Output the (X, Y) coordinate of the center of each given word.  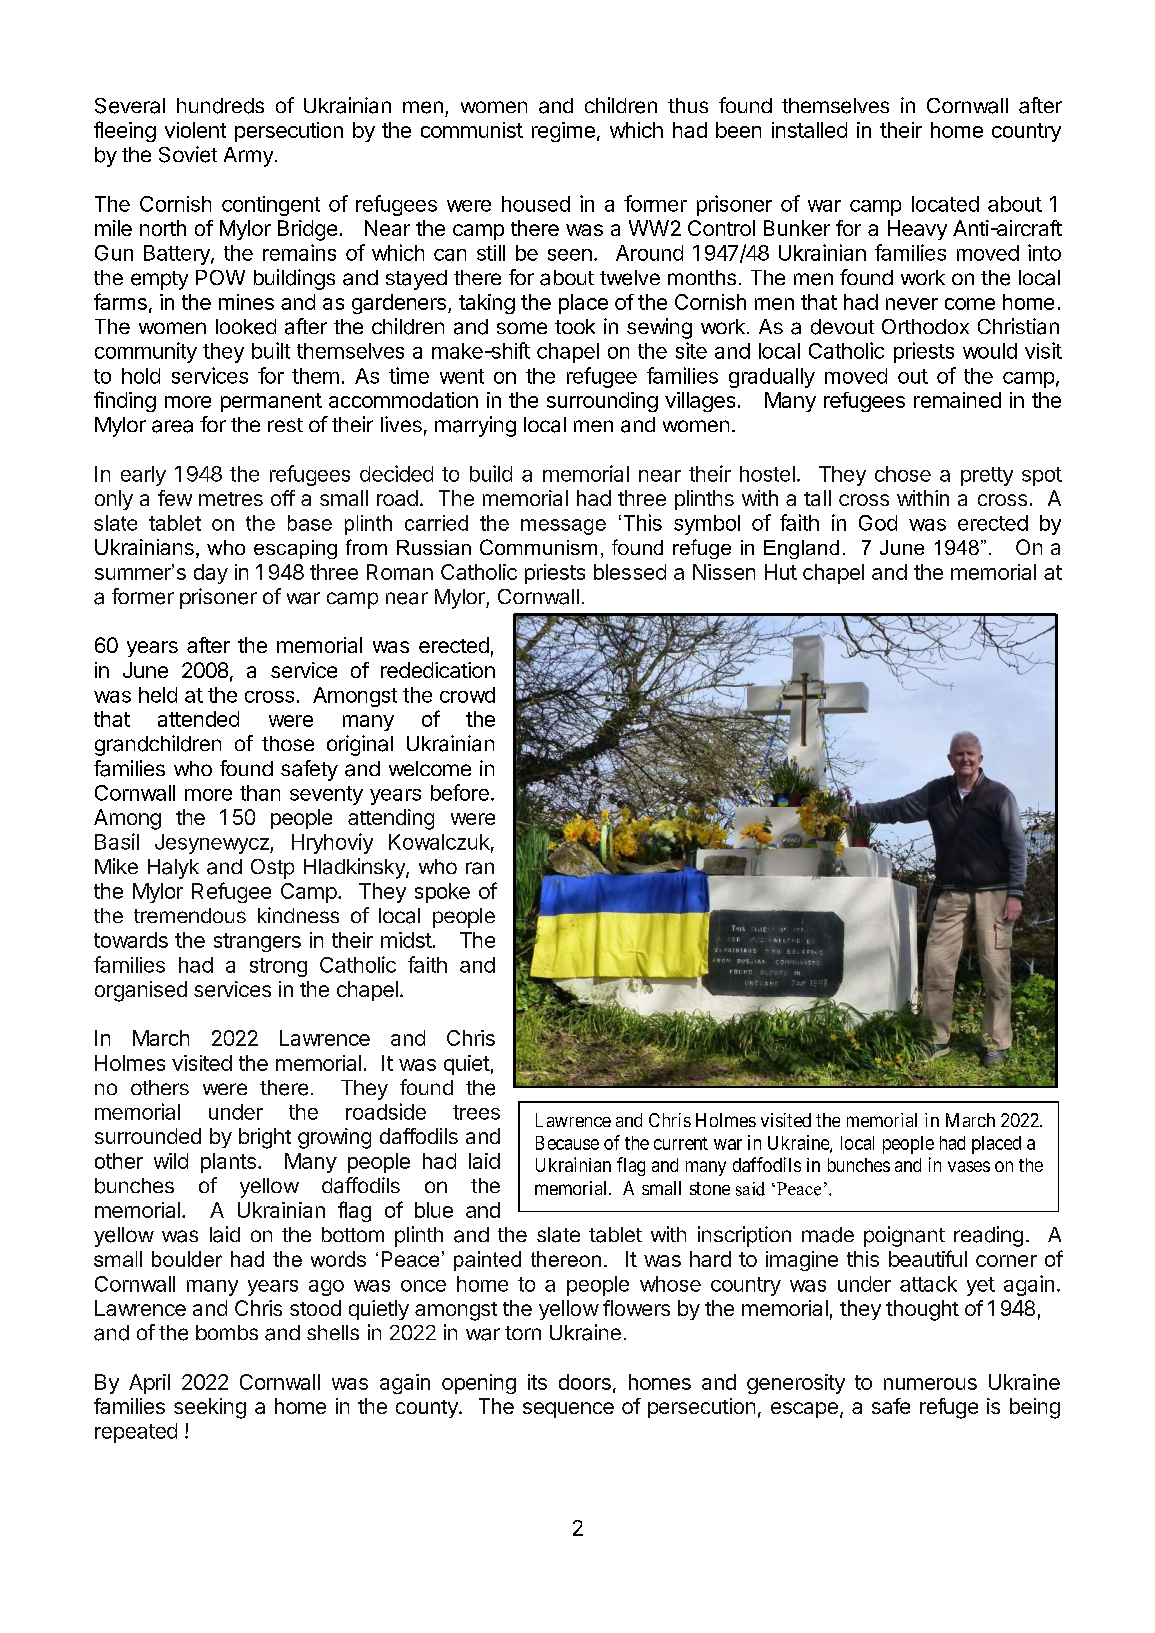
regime (563, 132)
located (945, 204)
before (460, 792)
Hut (781, 572)
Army (248, 157)
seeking (210, 1408)
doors (585, 1382)
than (260, 793)
